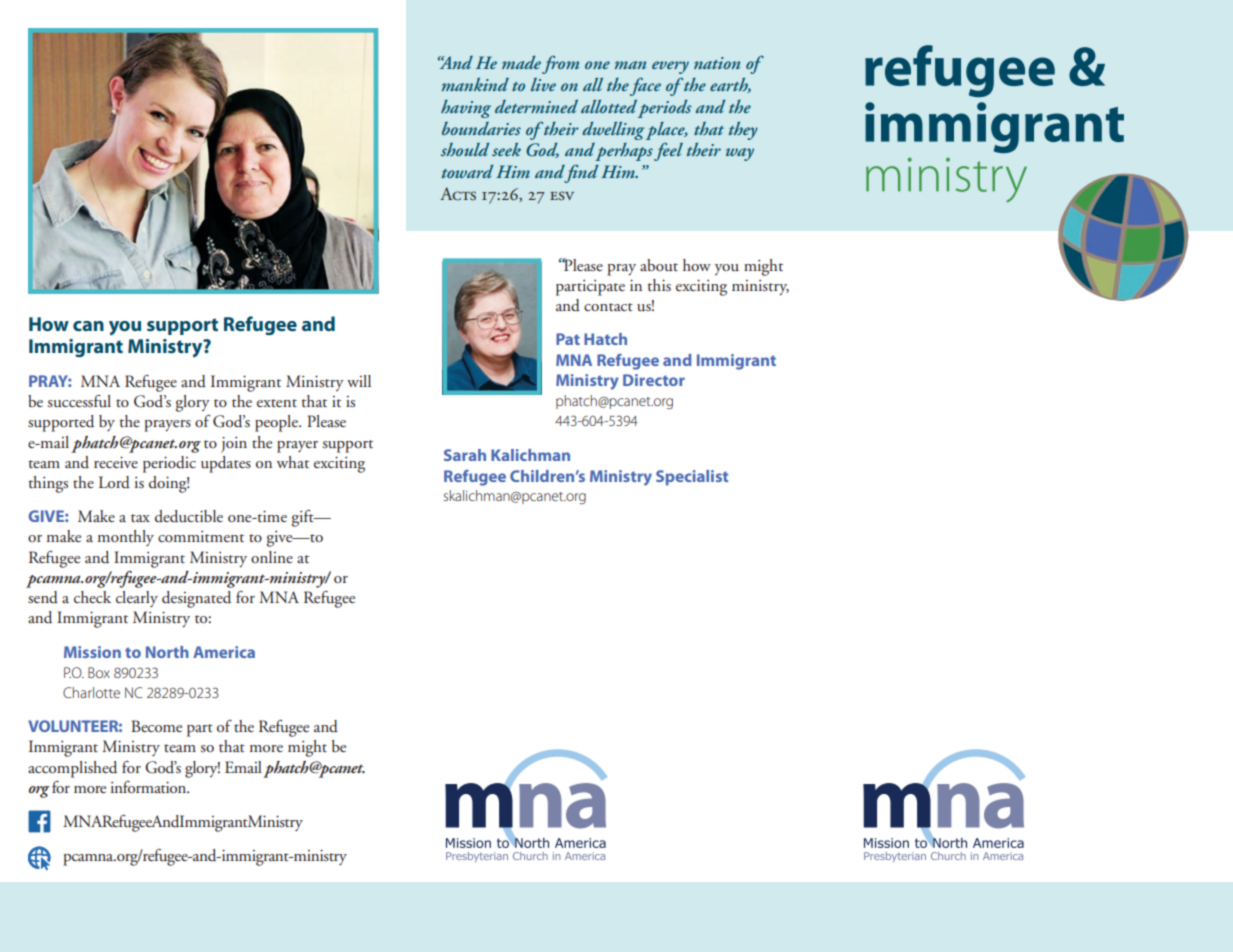 The height and width of the image is (952, 1233). What do you see at coordinates (645, 86) in the image?
I see `face` at bounding box center [645, 86].
